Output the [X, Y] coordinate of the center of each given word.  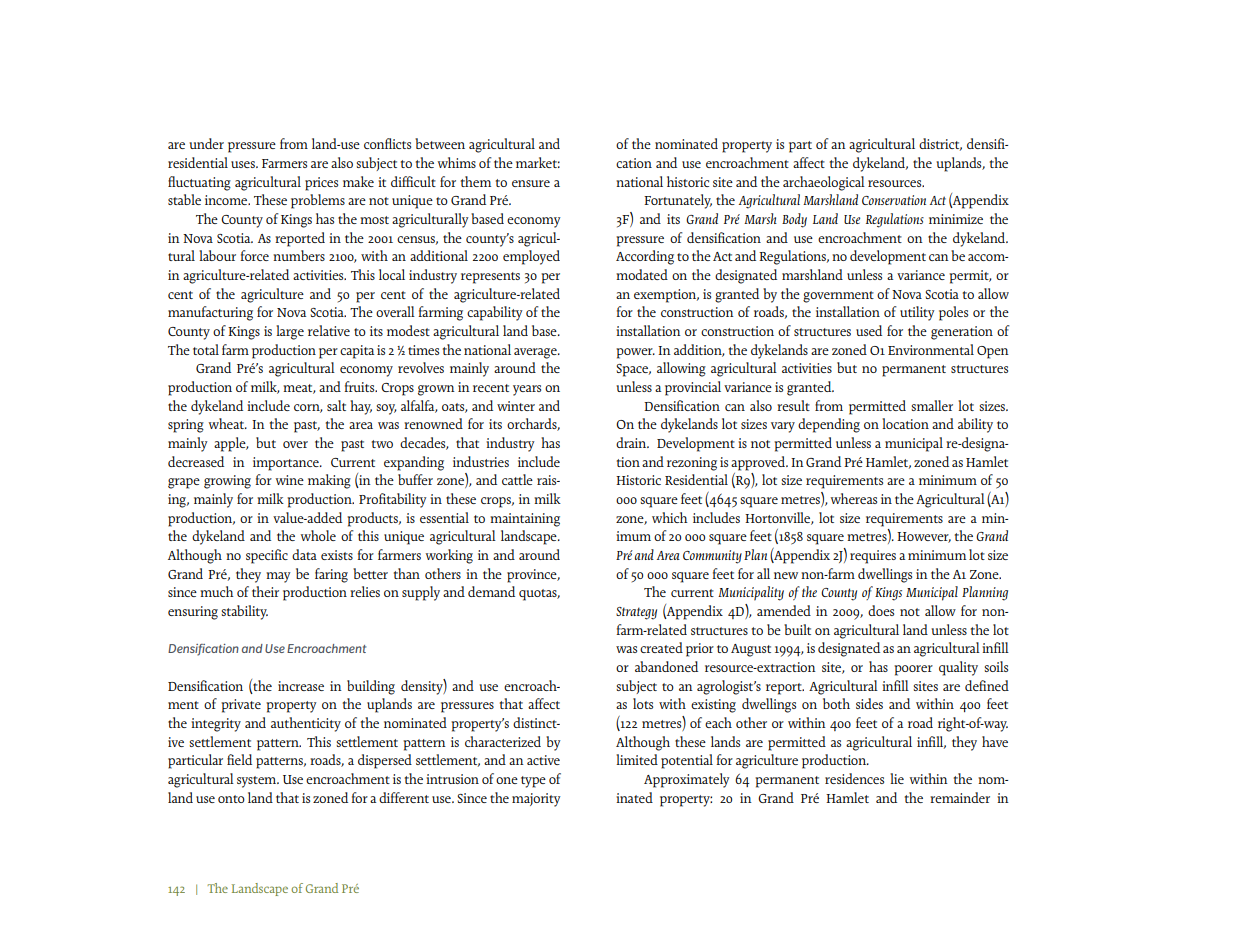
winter [516, 406]
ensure [531, 183]
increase [301, 686]
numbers [299, 255]
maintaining [525, 520]
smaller [932, 405]
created [661, 647]
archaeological [824, 183]
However [924, 537]
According [645, 257]
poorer [913, 670]
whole [318, 535]
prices [321, 184]
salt [336, 405]
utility [917, 313]
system [258, 782]
